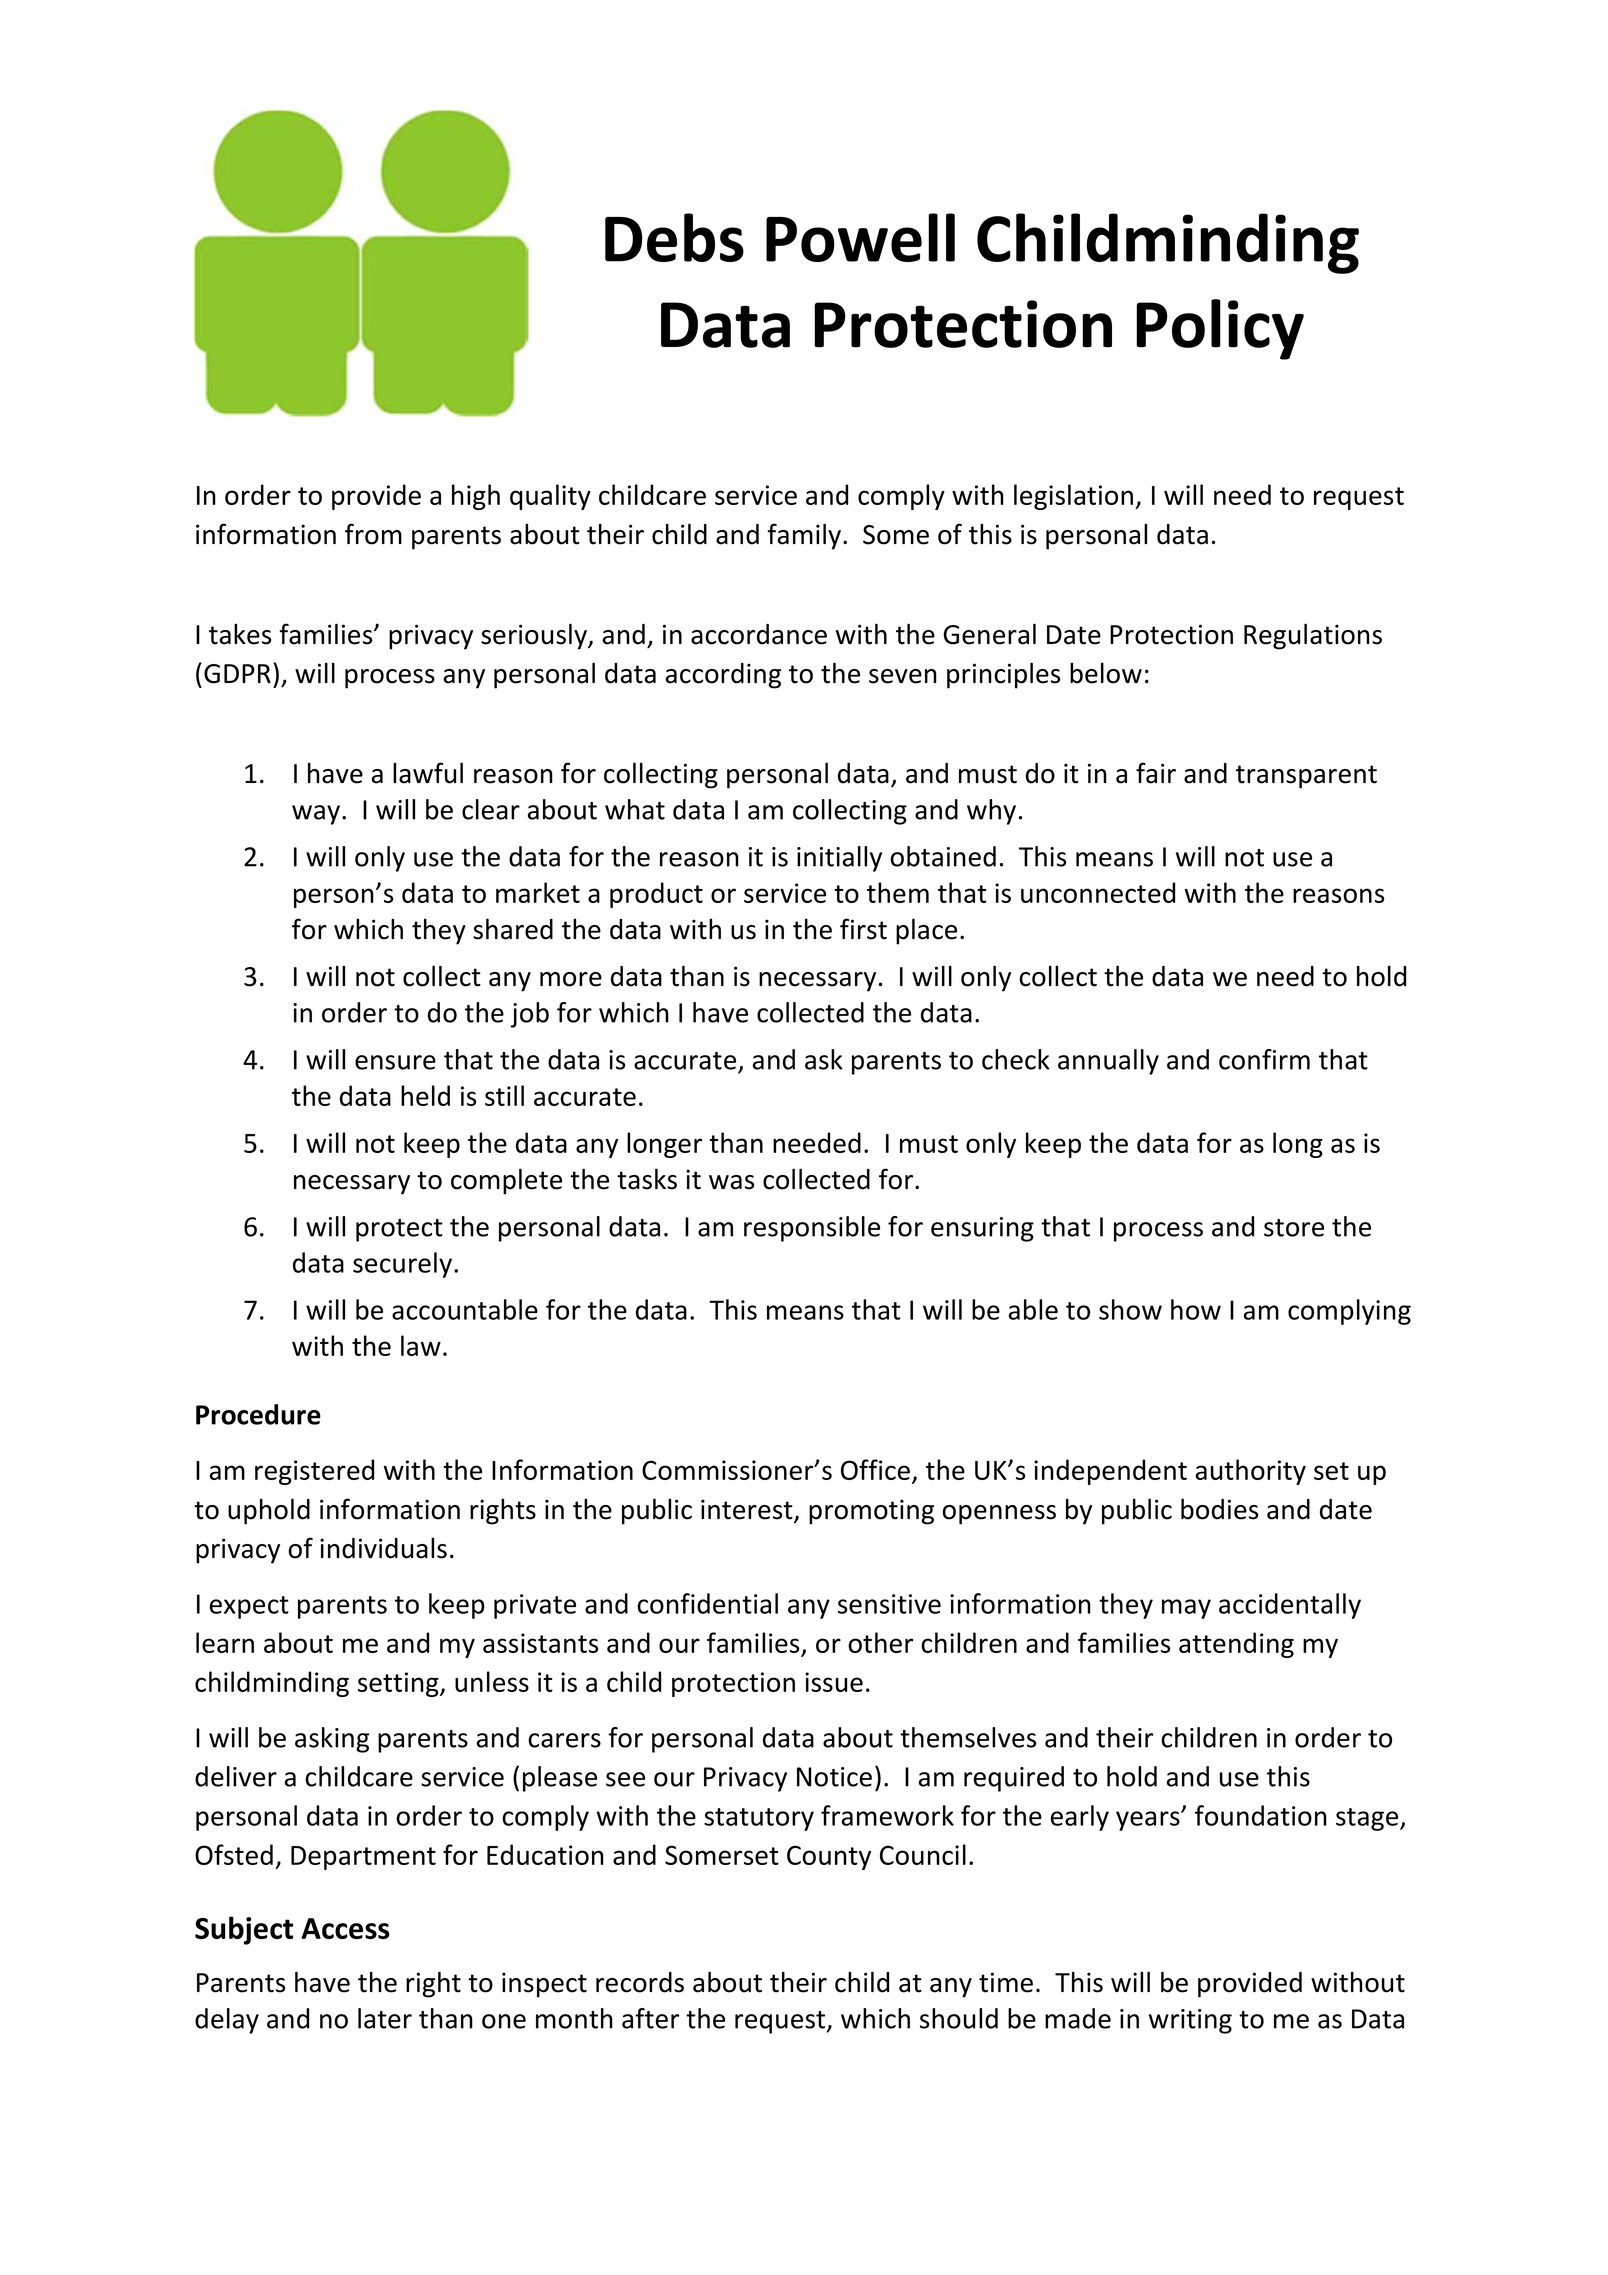 The height and width of the document is (2275, 1608). What do you see at coordinates (860, 237) in the document?
I see `Powell` at bounding box center [860, 237].
